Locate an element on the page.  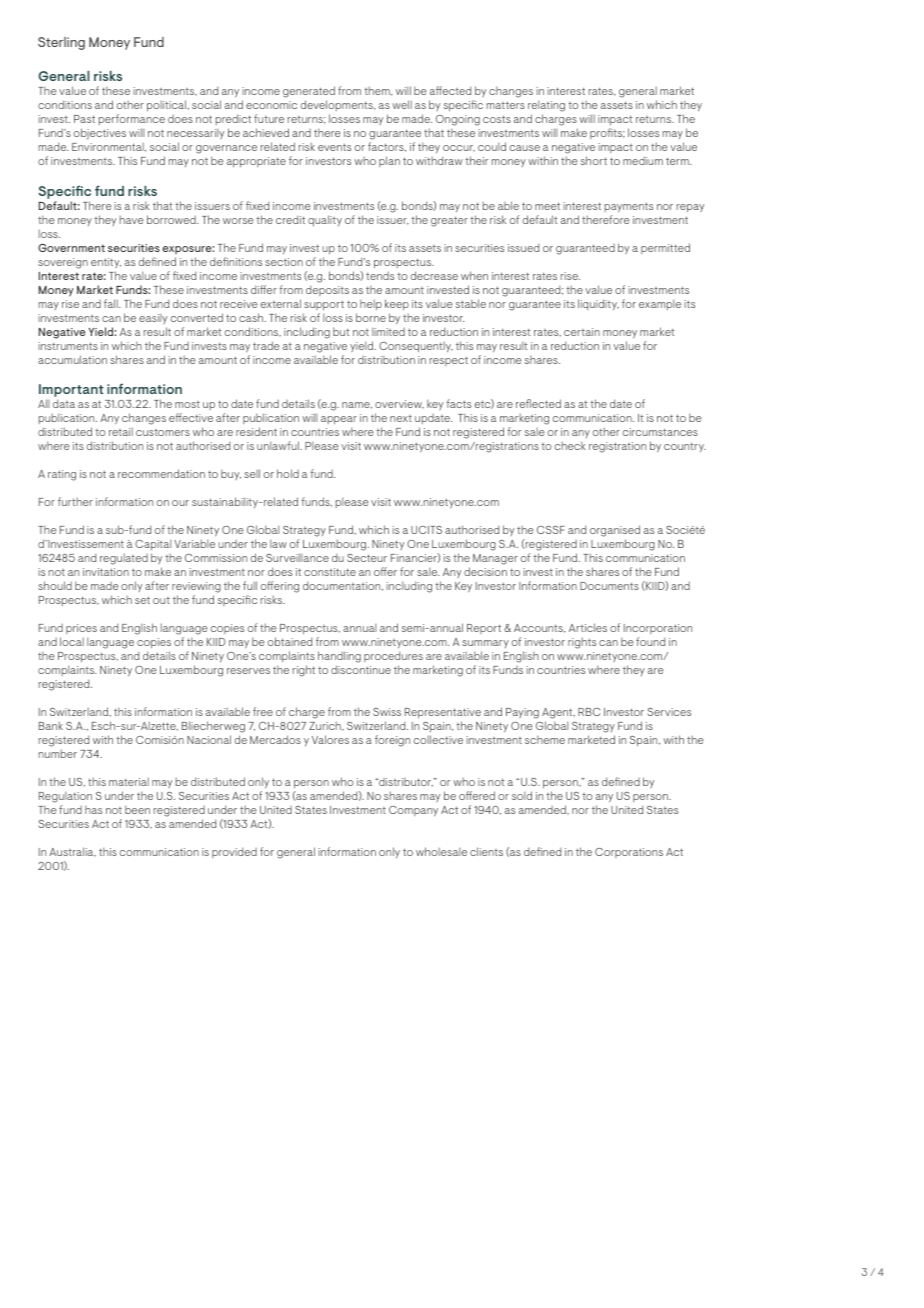
appear is located at coordinates (339, 420).
